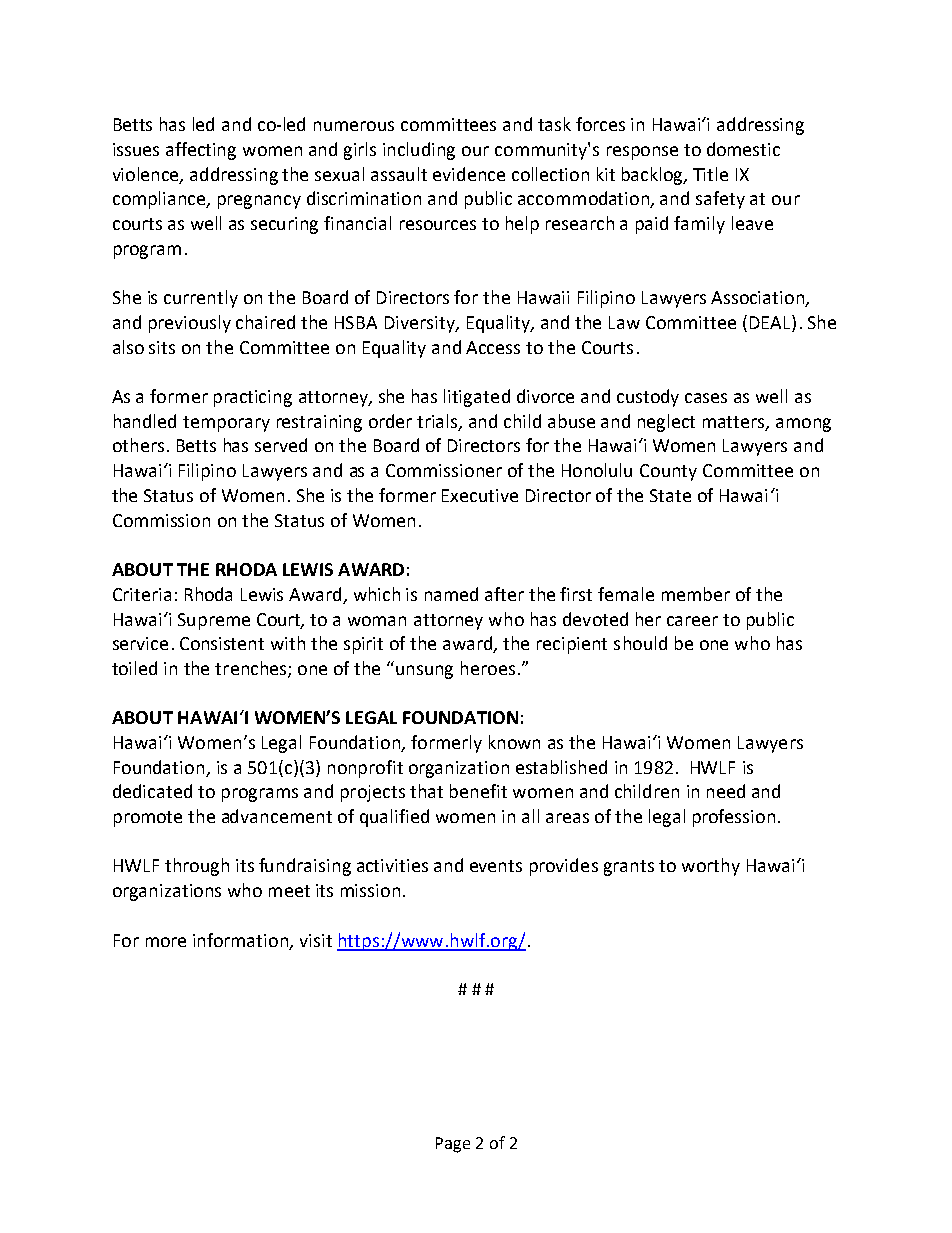 The width and height of the screenshot is (952, 1233). I want to click on temporary, so click(226, 424).
